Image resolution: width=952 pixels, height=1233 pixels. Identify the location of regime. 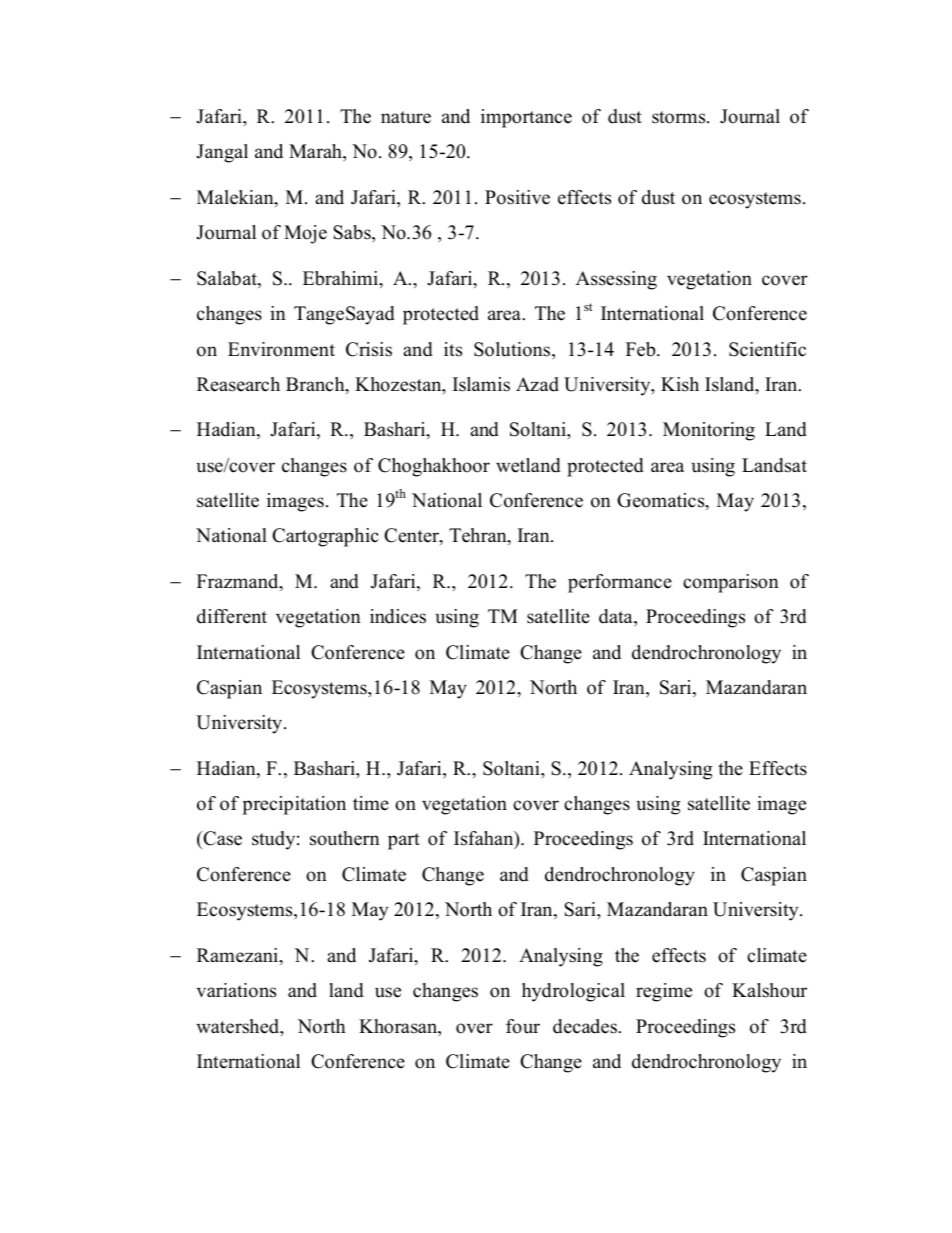
(664, 992).
